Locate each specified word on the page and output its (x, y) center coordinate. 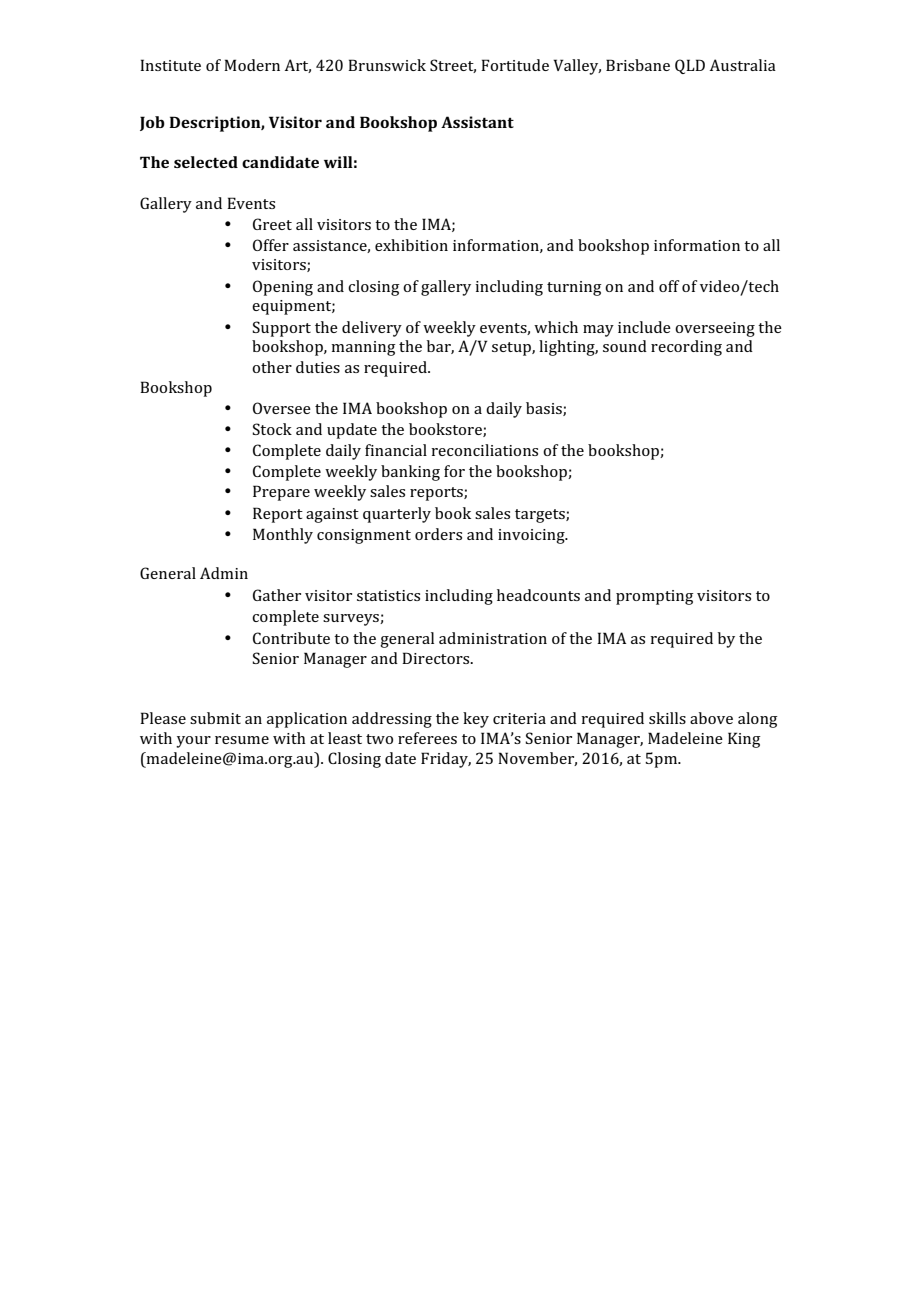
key (476, 720)
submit (215, 718)
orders (438, 534)
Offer (271, 245)
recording (686, 348)
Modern (252, 65)
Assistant (477, 122)
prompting (655, 597)
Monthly (283, 536)
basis (545, 409)
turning (574, 288)
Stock (272, 429)
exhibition (411, 245)
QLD (690, 66)
